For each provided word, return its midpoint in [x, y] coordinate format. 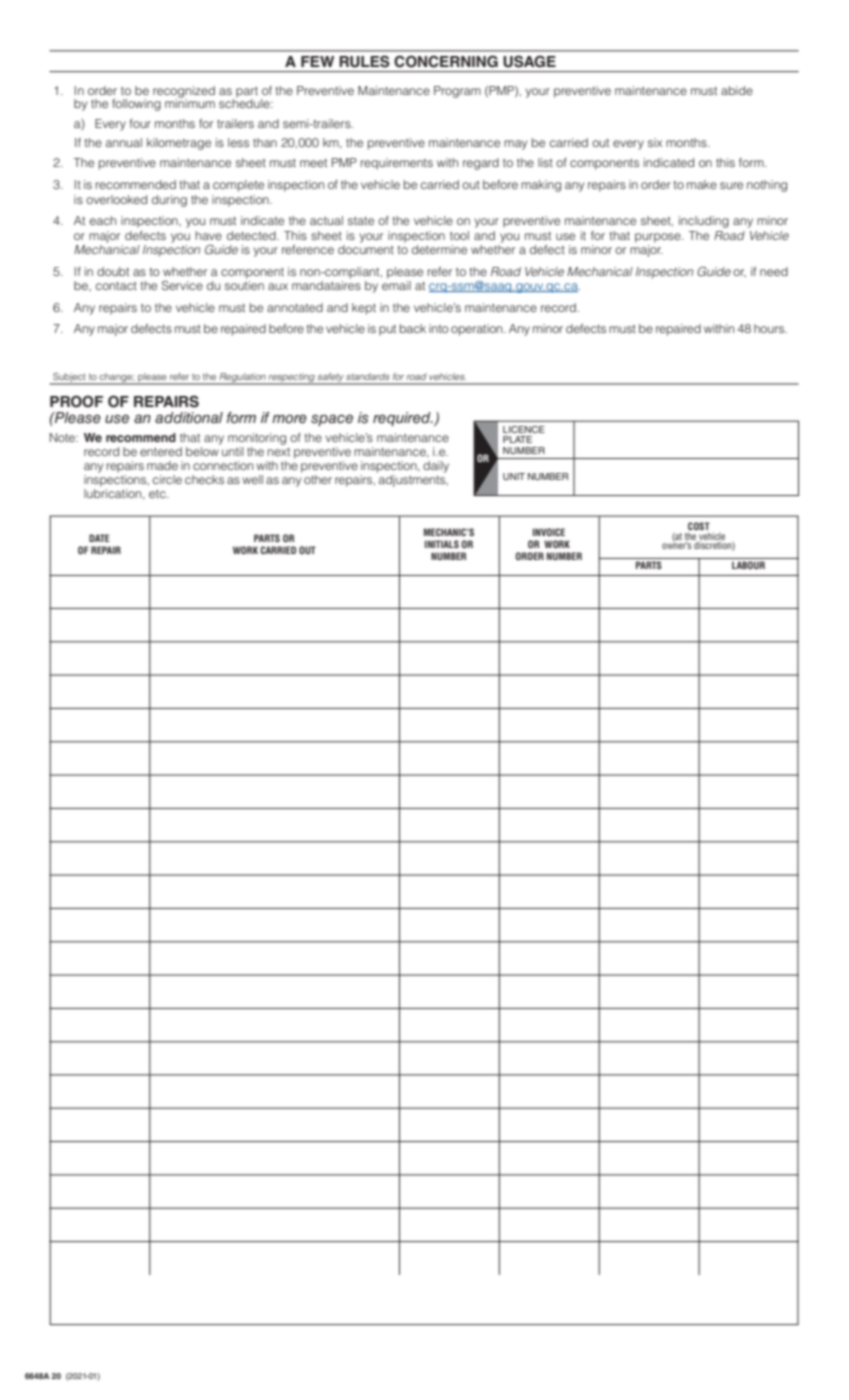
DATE [99, 538]
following [136, 105]
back [413, 328]
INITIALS [442, 544]
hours [770, 328]
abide [737, 90]
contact [116, 286]
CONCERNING [446, 61]
